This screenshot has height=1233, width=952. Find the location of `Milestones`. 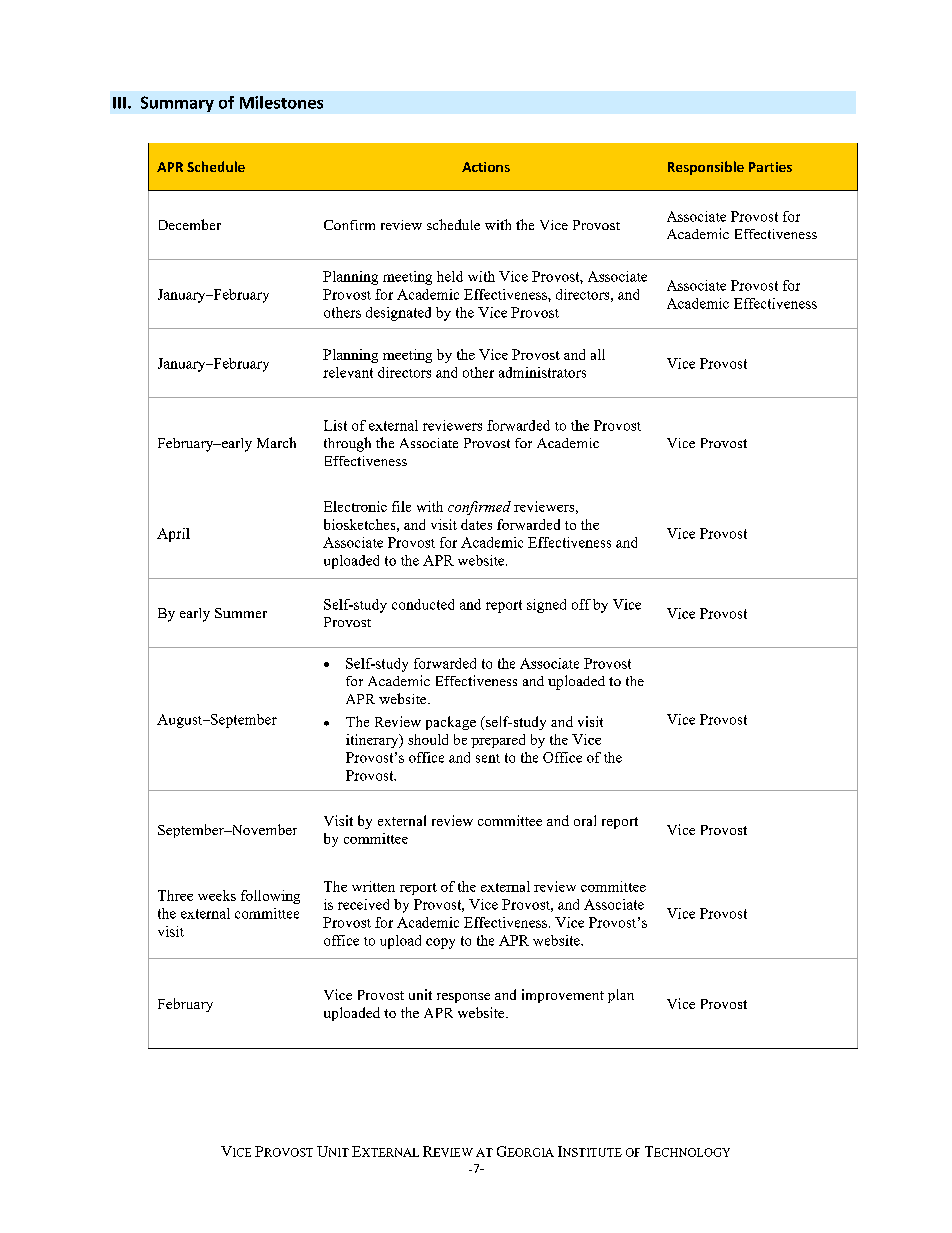

Milestones is located at coordinates (281, 102).
